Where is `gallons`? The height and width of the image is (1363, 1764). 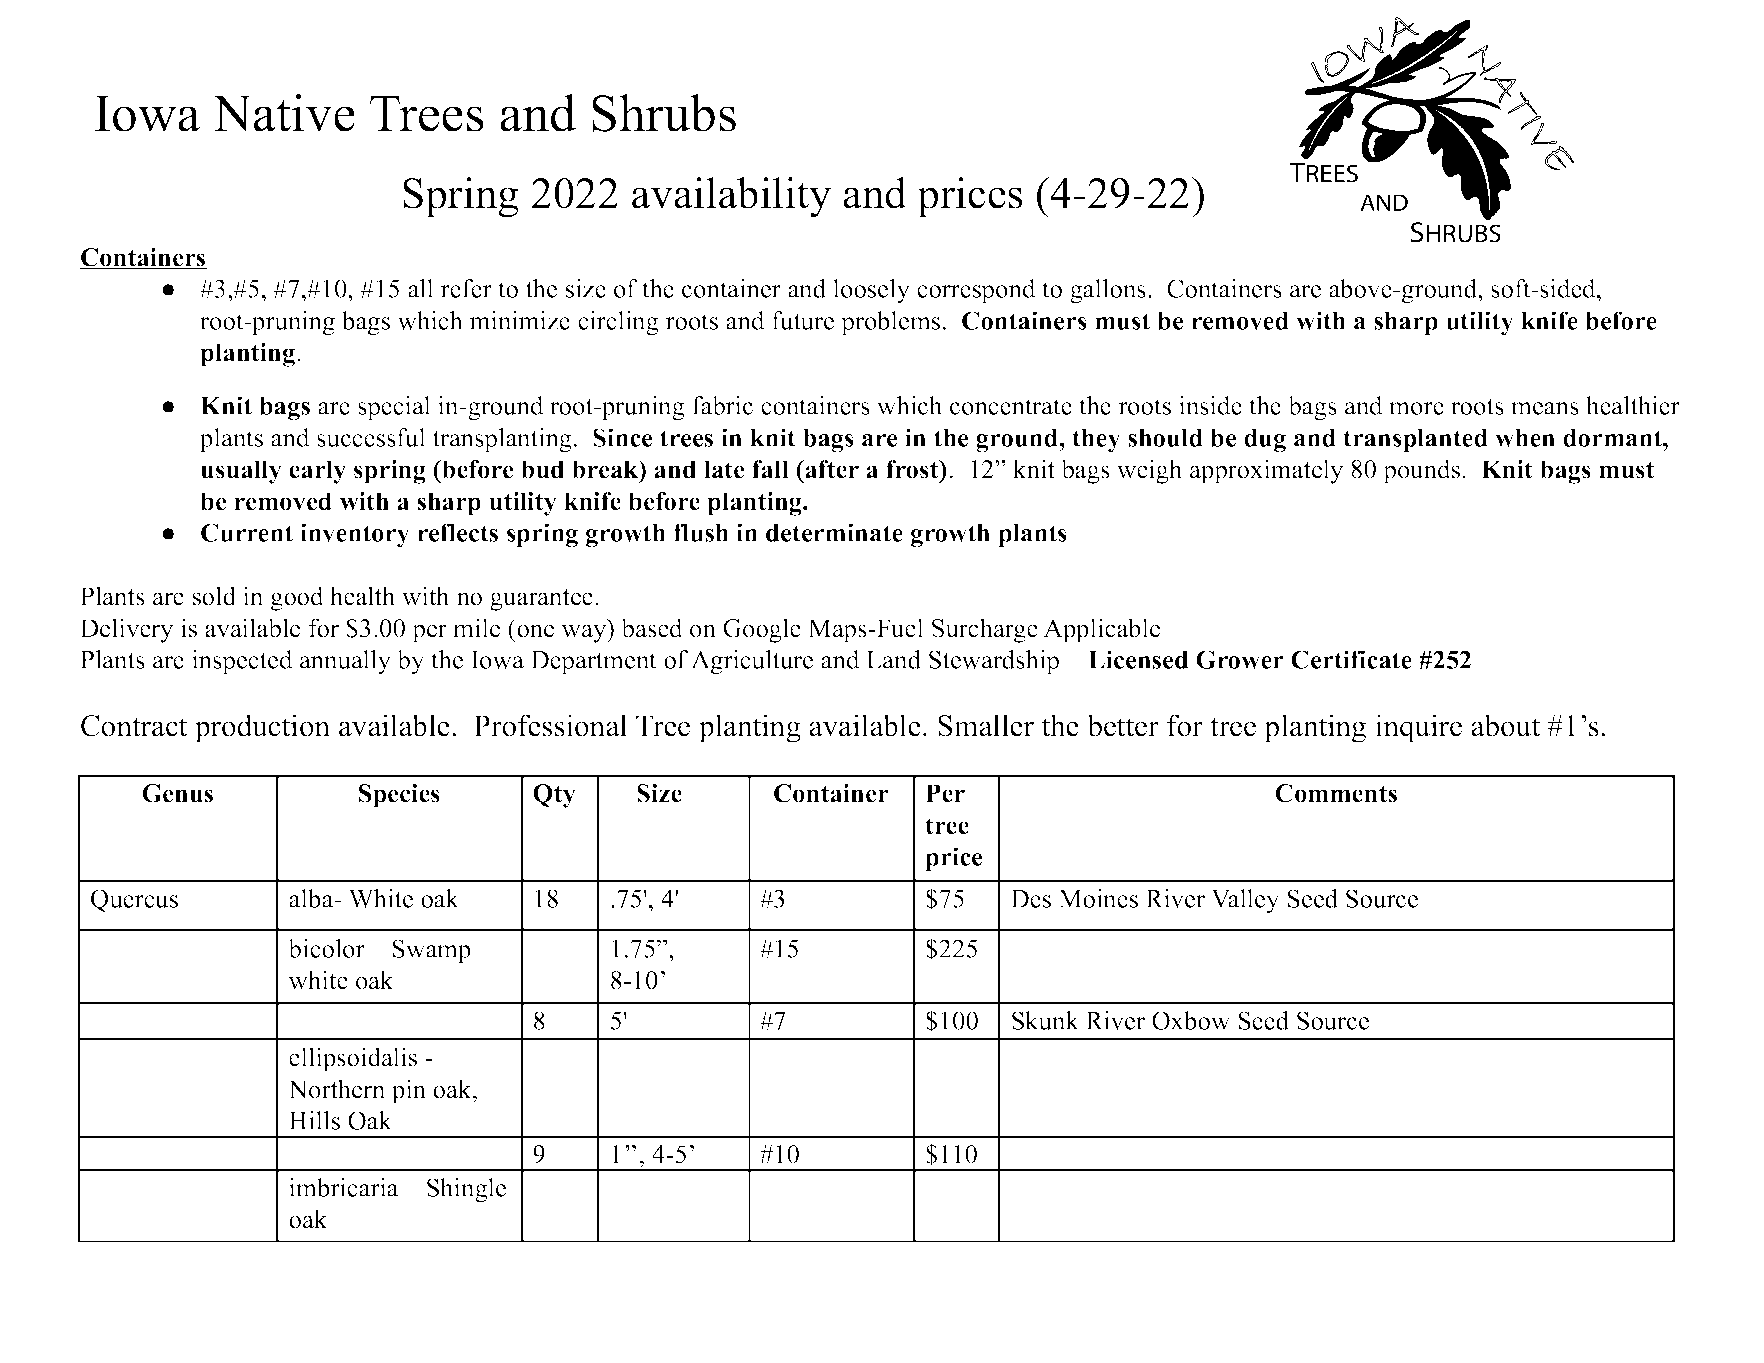 gallons is located at coordinates (1108, 291).
